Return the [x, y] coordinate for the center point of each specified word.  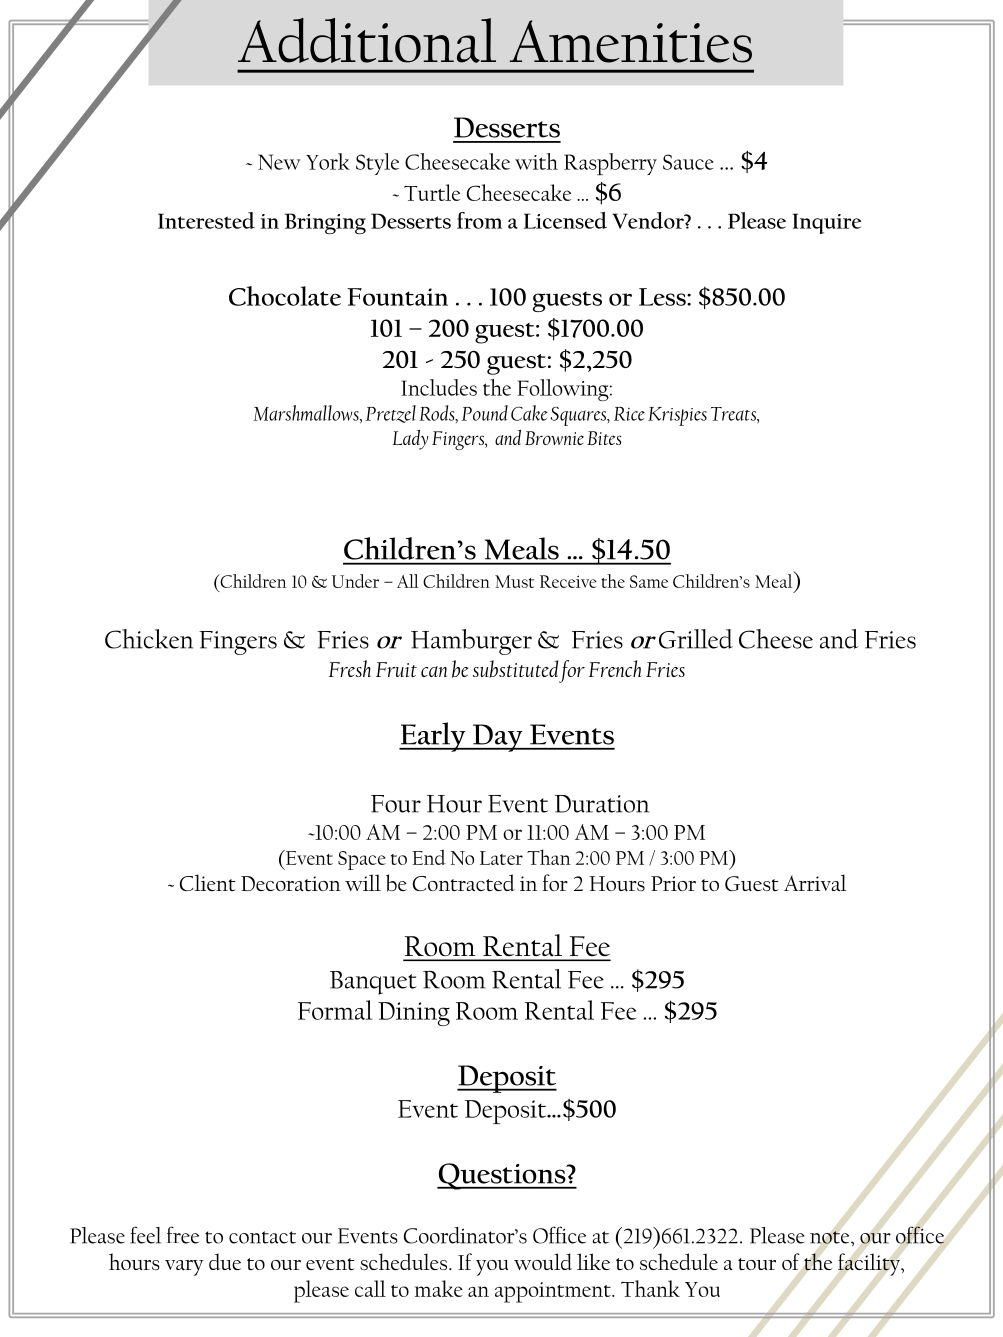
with [536, 161]
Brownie [554, 438]
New [279, 162]
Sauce [688, 162]
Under [355, 581]
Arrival [815, 882]
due [225, 1261]
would [543, 1261]
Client [208, 882]
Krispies [677, 416]
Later [501, 858]
